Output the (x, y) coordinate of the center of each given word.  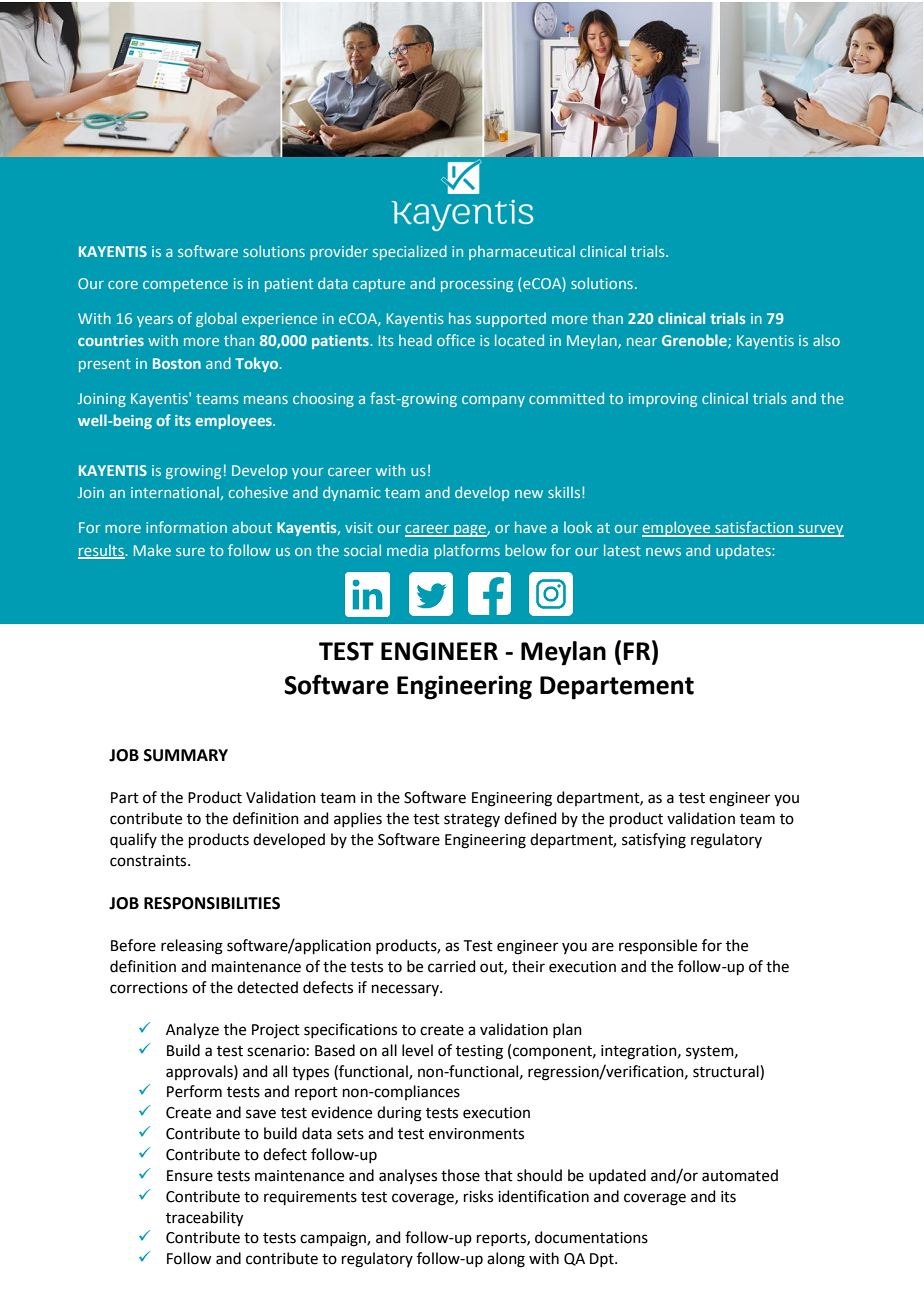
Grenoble (695, 341)
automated (740, 1175)
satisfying (654, 841)
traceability (204, 1219)
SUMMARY (186, 755)
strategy (472, 821)
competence (185, 285)
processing (477, 285)
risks (478, 1196)
